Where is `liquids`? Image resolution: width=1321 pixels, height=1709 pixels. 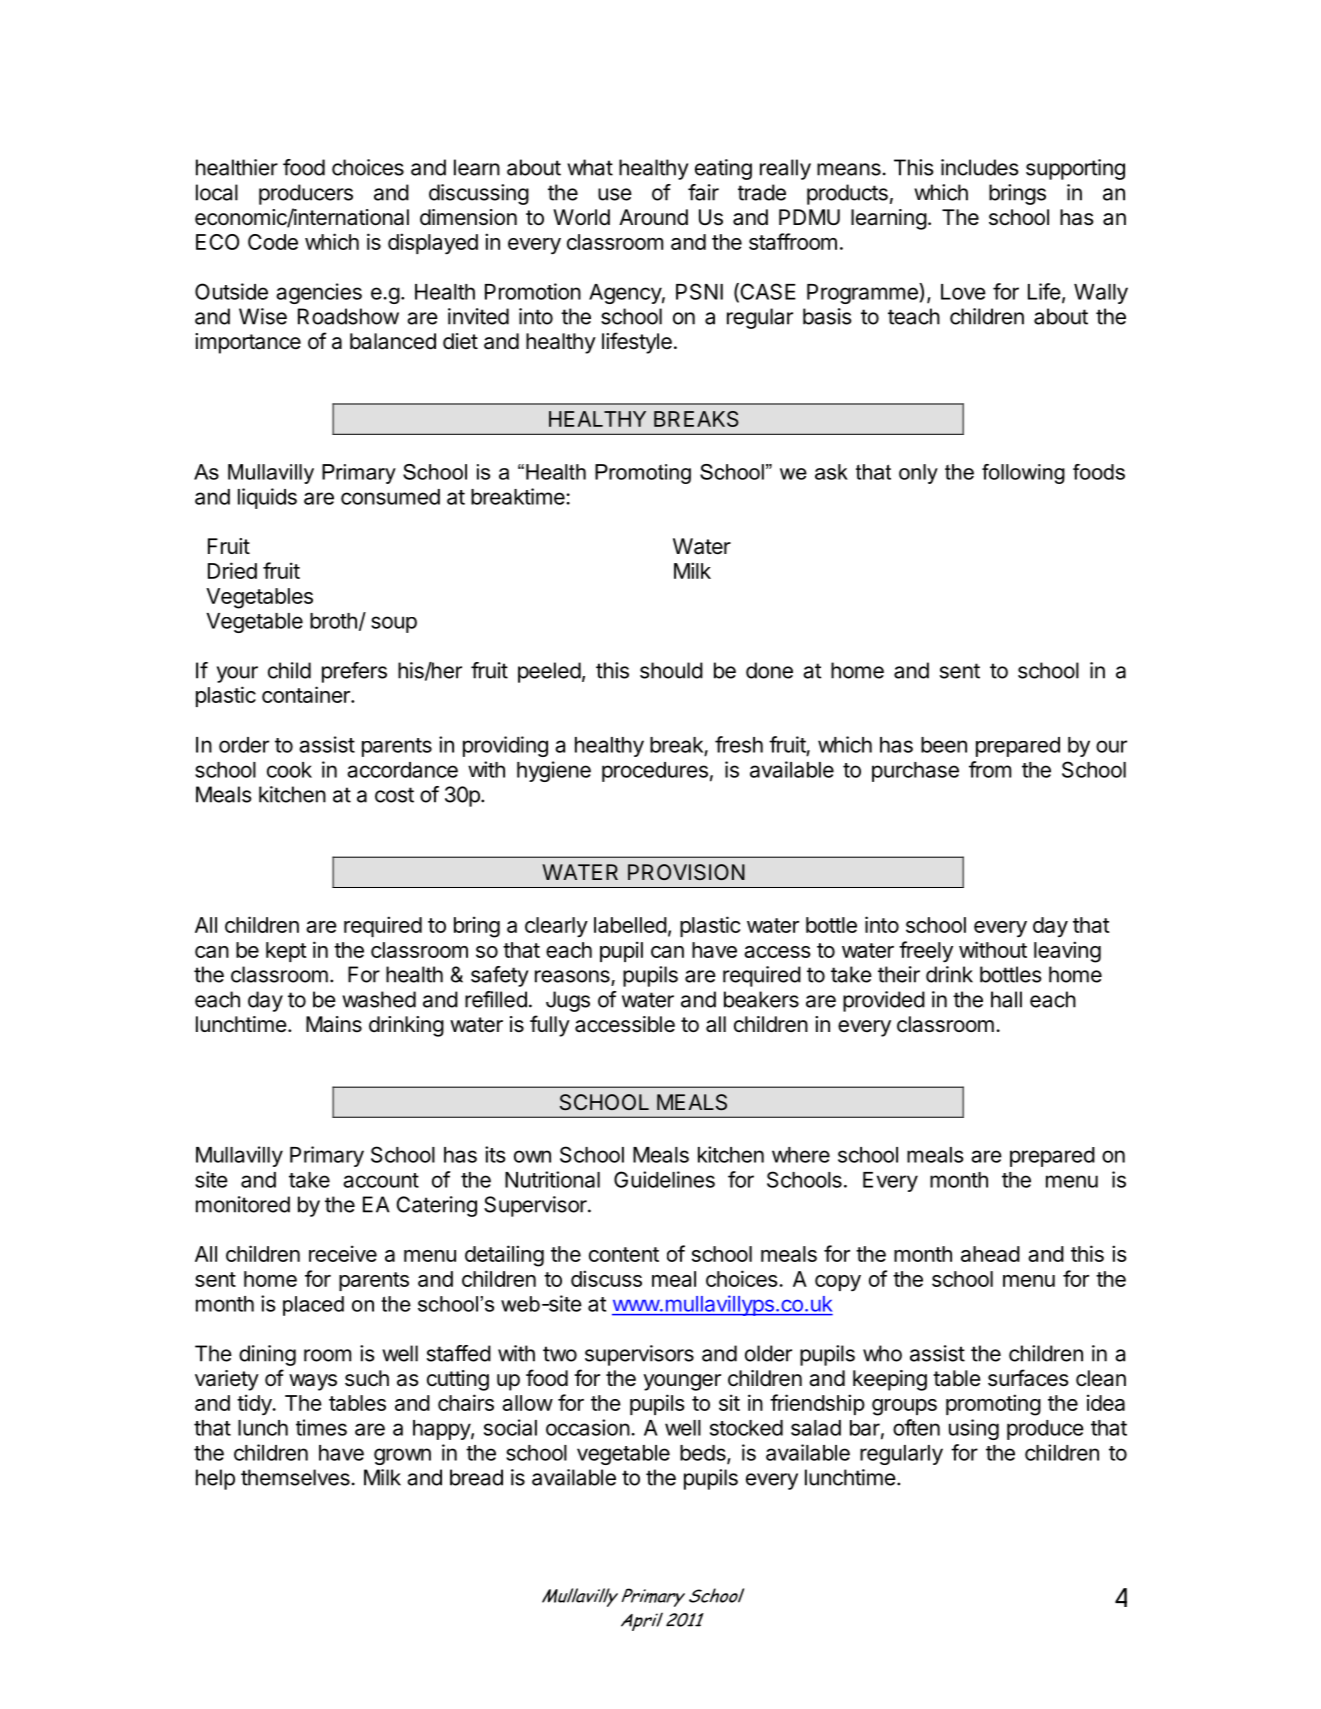 liquids is located at coordinates (267, 498).
